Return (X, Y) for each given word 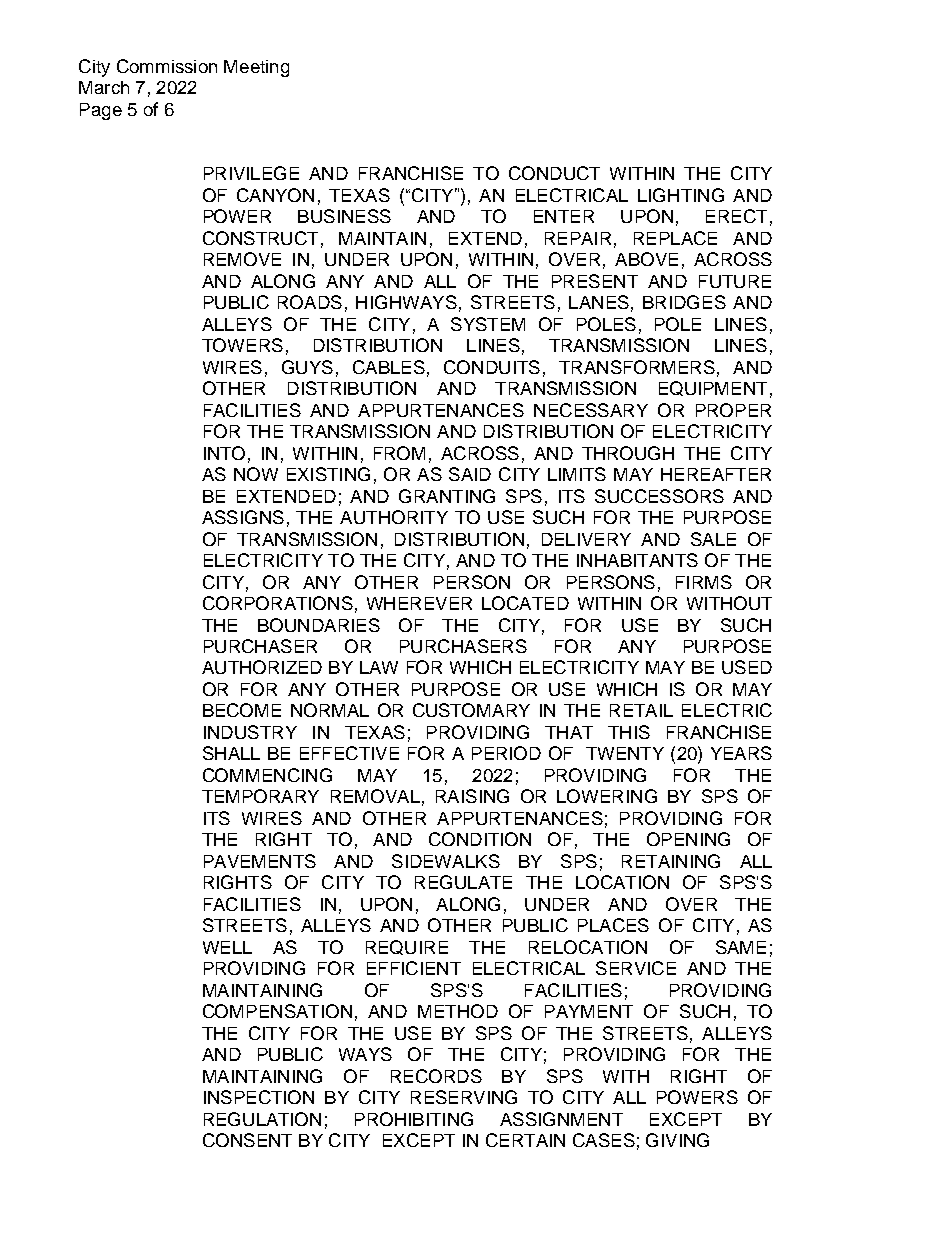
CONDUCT (554, 173)
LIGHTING (681, 195)
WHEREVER (419, 603)
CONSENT (247, 1140)
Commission (167, 66)
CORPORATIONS (278, 603)
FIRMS (704, 582)
